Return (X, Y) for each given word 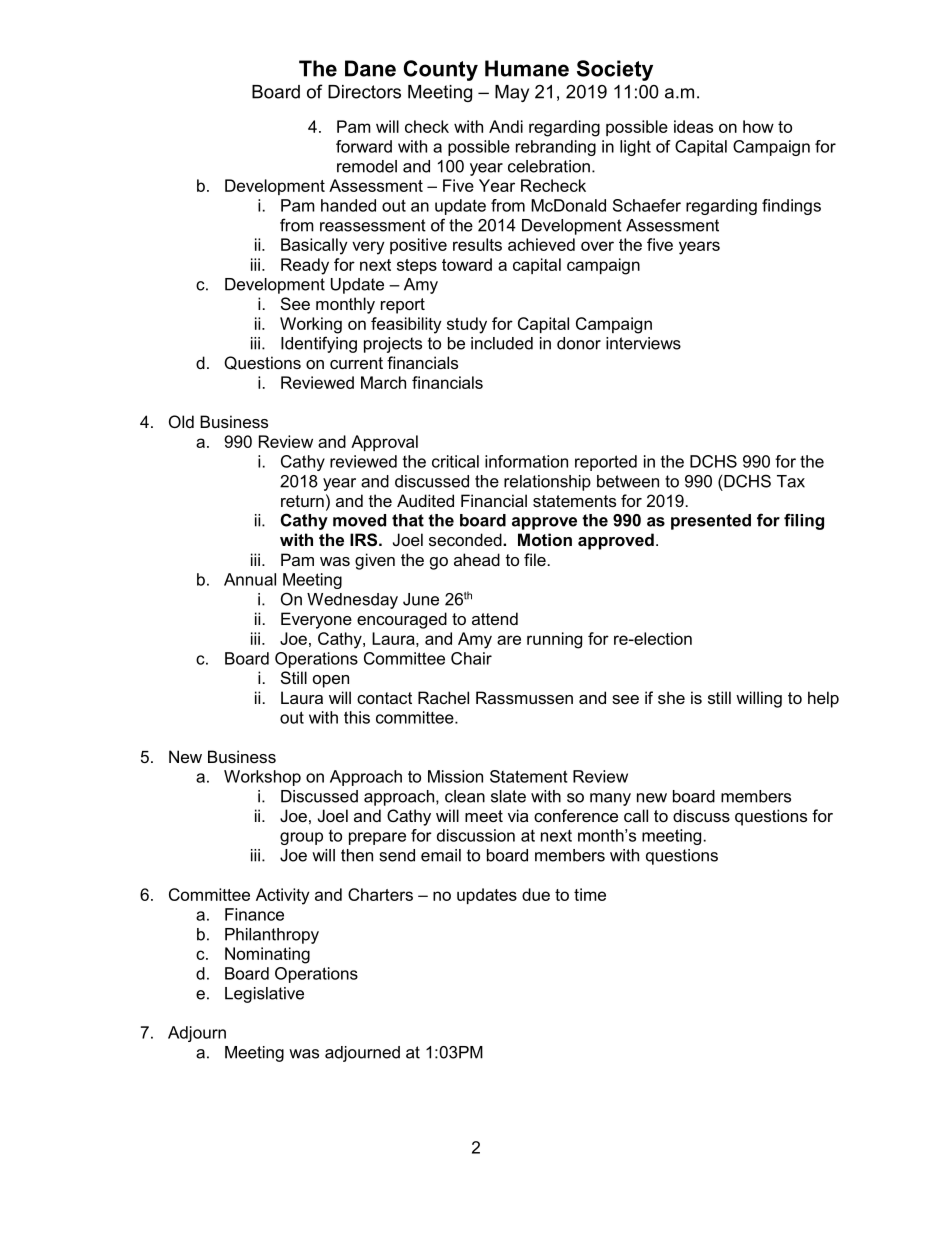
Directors (364, 92)
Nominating (267, 955)
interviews (643, 343)
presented (711, 522)
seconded (466, 539)
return (302, 501)
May (512, 93)
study (467, 325)
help (823, 699)
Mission (455, 776)
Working (311, 325)
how (758, 126)
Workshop (262, 778)
